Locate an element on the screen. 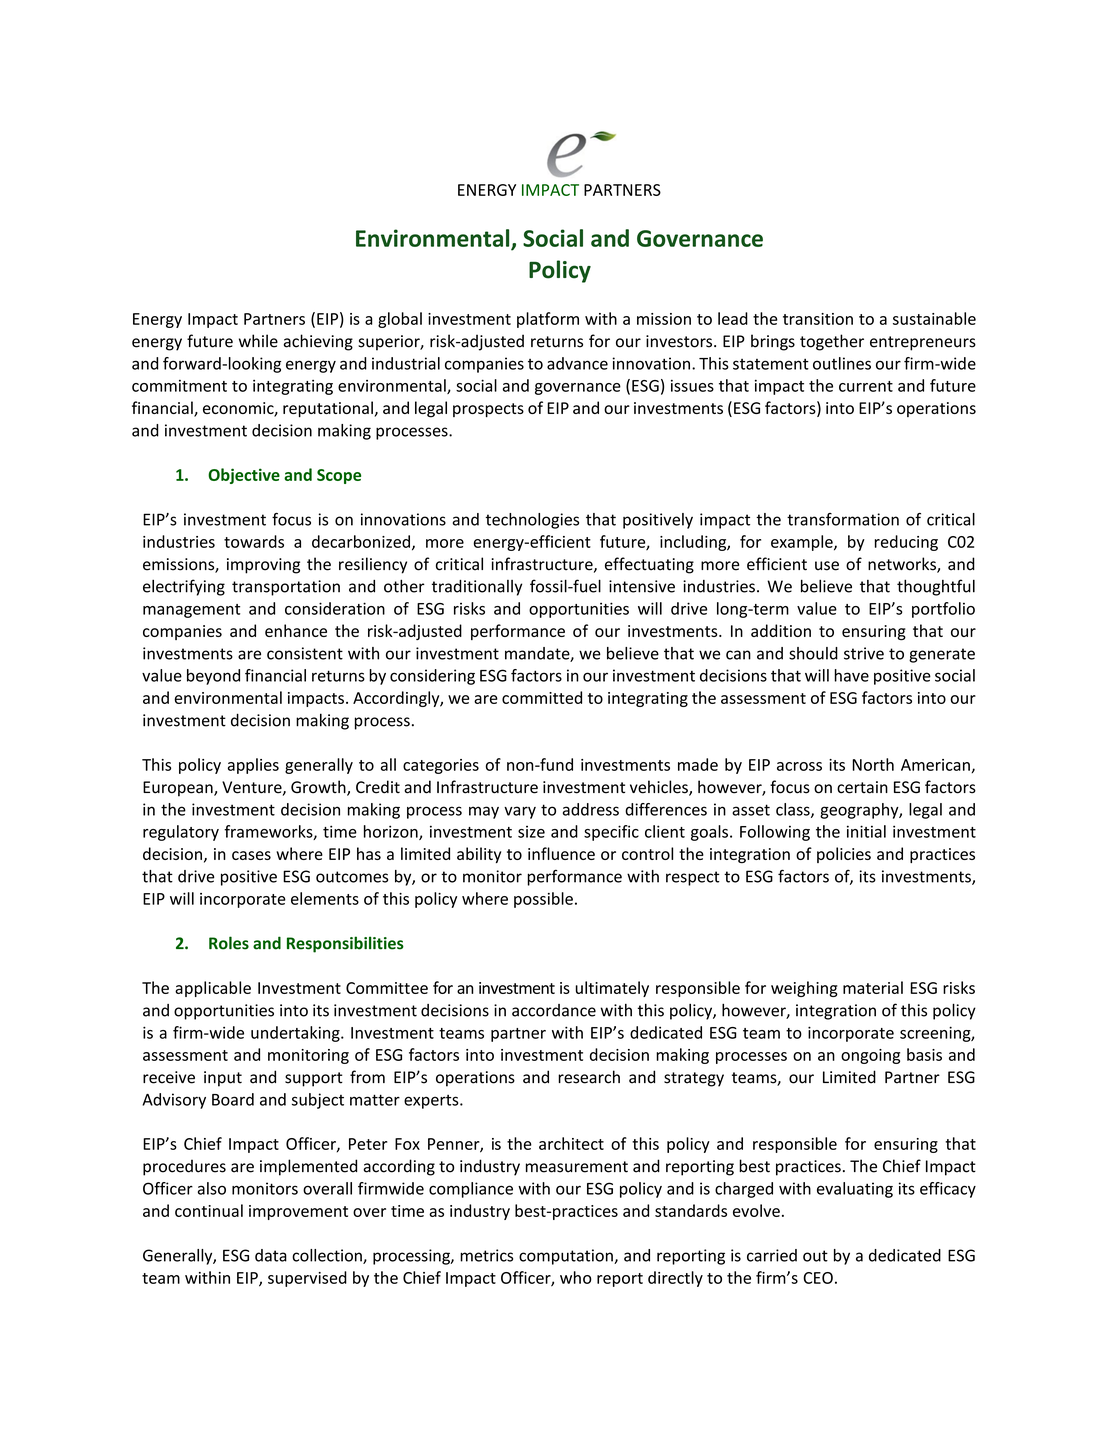  while is located at coordinates (258, 341).
